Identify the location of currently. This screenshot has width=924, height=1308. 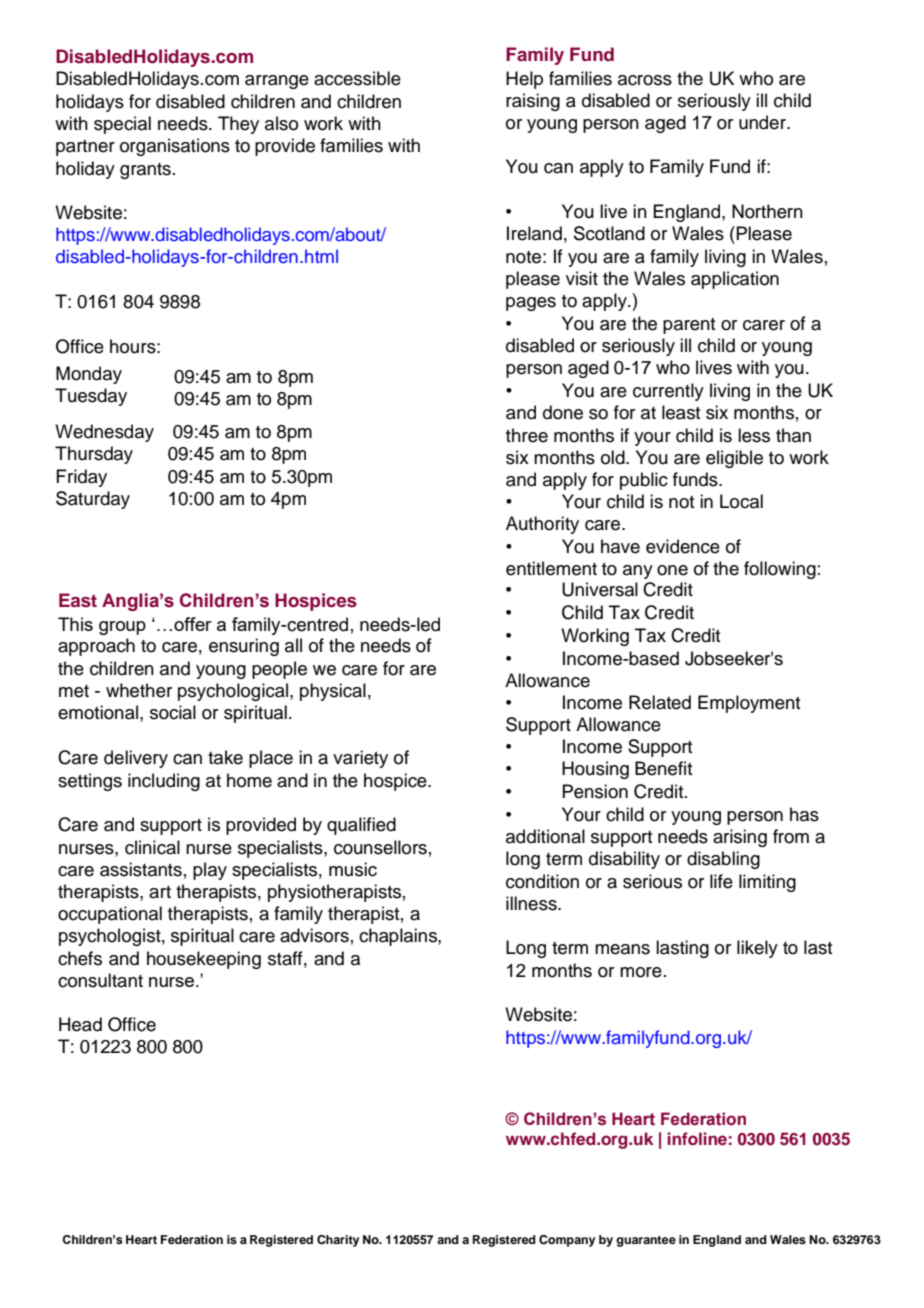
(668, 392).
